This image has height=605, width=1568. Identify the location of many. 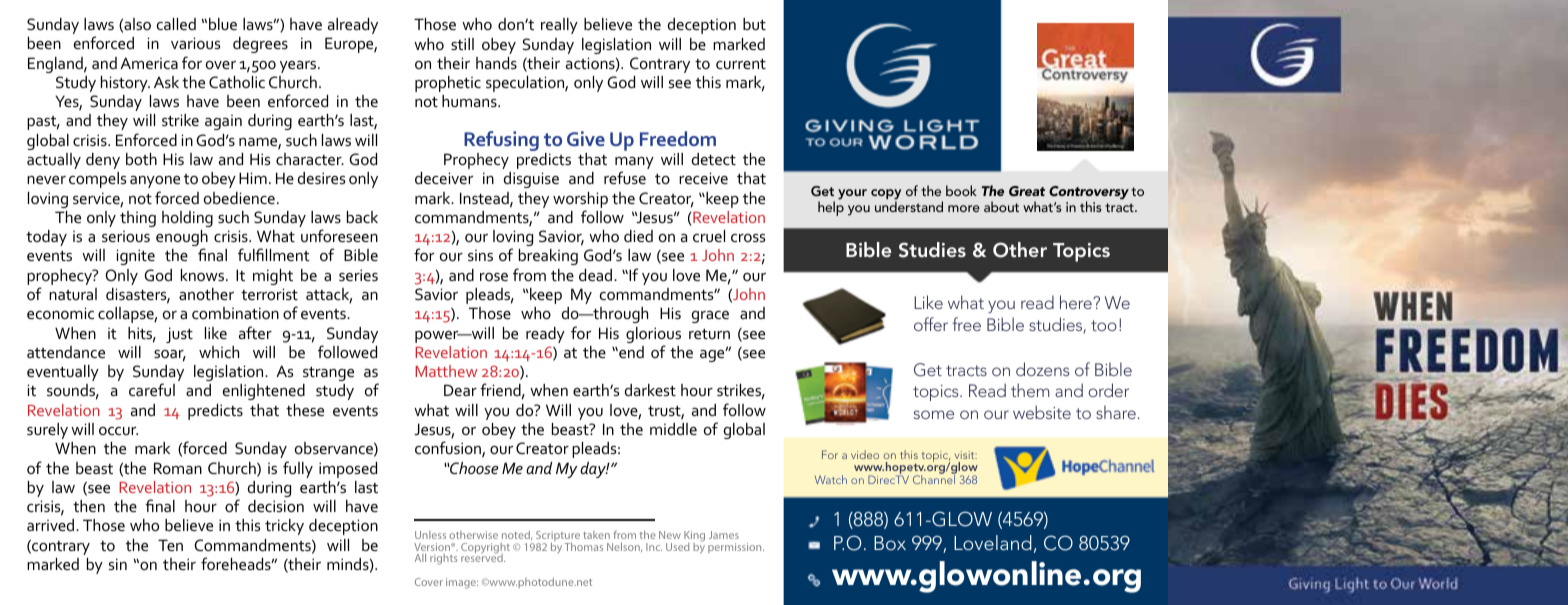
(634, 164).
